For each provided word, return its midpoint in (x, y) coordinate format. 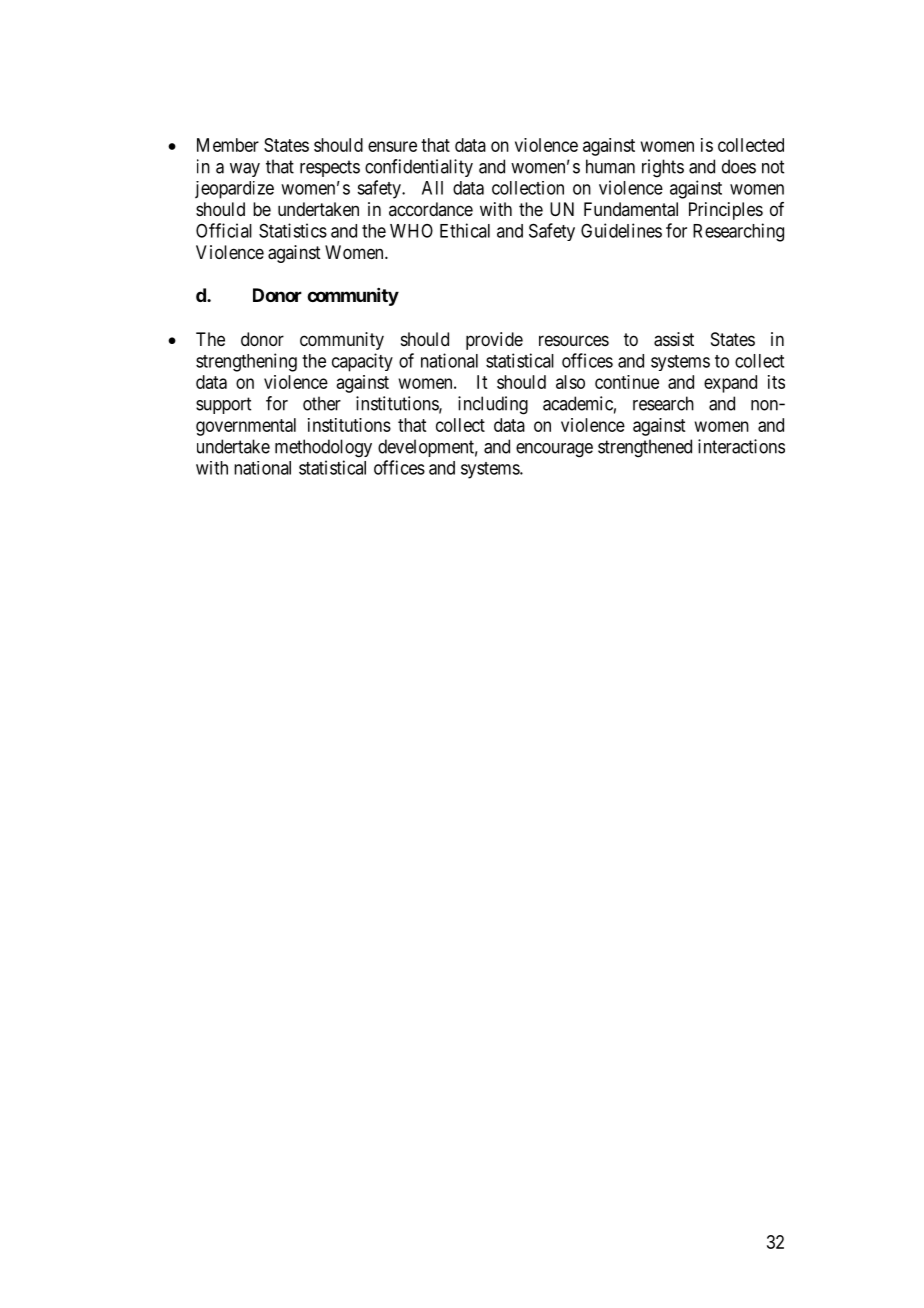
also (570, 382)
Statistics (293, 230)
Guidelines (621, 230)
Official (224, 230)
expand (730, 384)
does (739, 166)
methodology (323, 448)
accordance (431, 209)
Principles (726, 211)
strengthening (246, 362)
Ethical (465, 230)
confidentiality (419, 168)
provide (494, 341)
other (322, 403)
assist (674, 339)
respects (330, 168)
